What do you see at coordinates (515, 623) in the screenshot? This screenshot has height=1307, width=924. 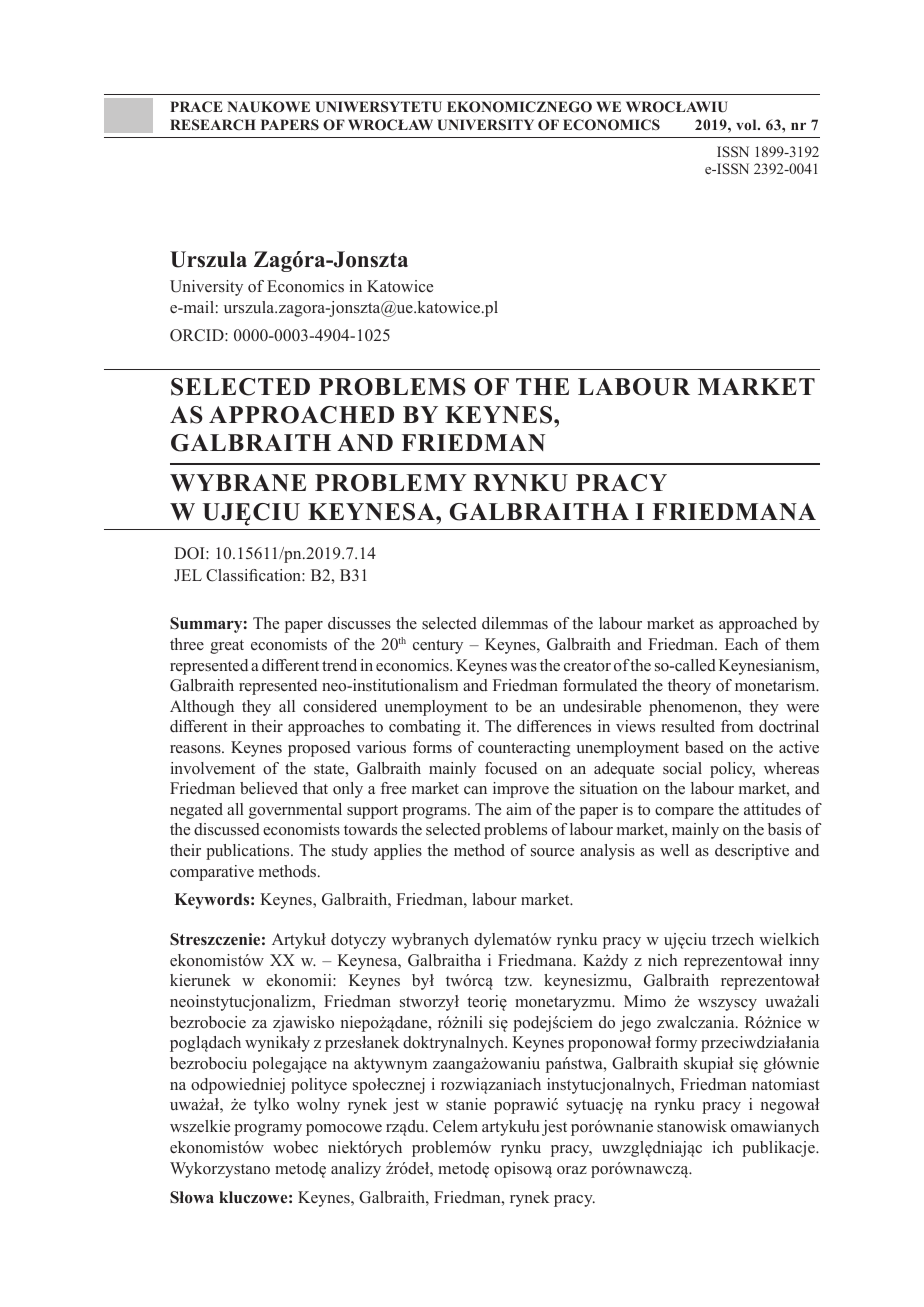 I see `dilemmas` at bounding box center [515, 623].
